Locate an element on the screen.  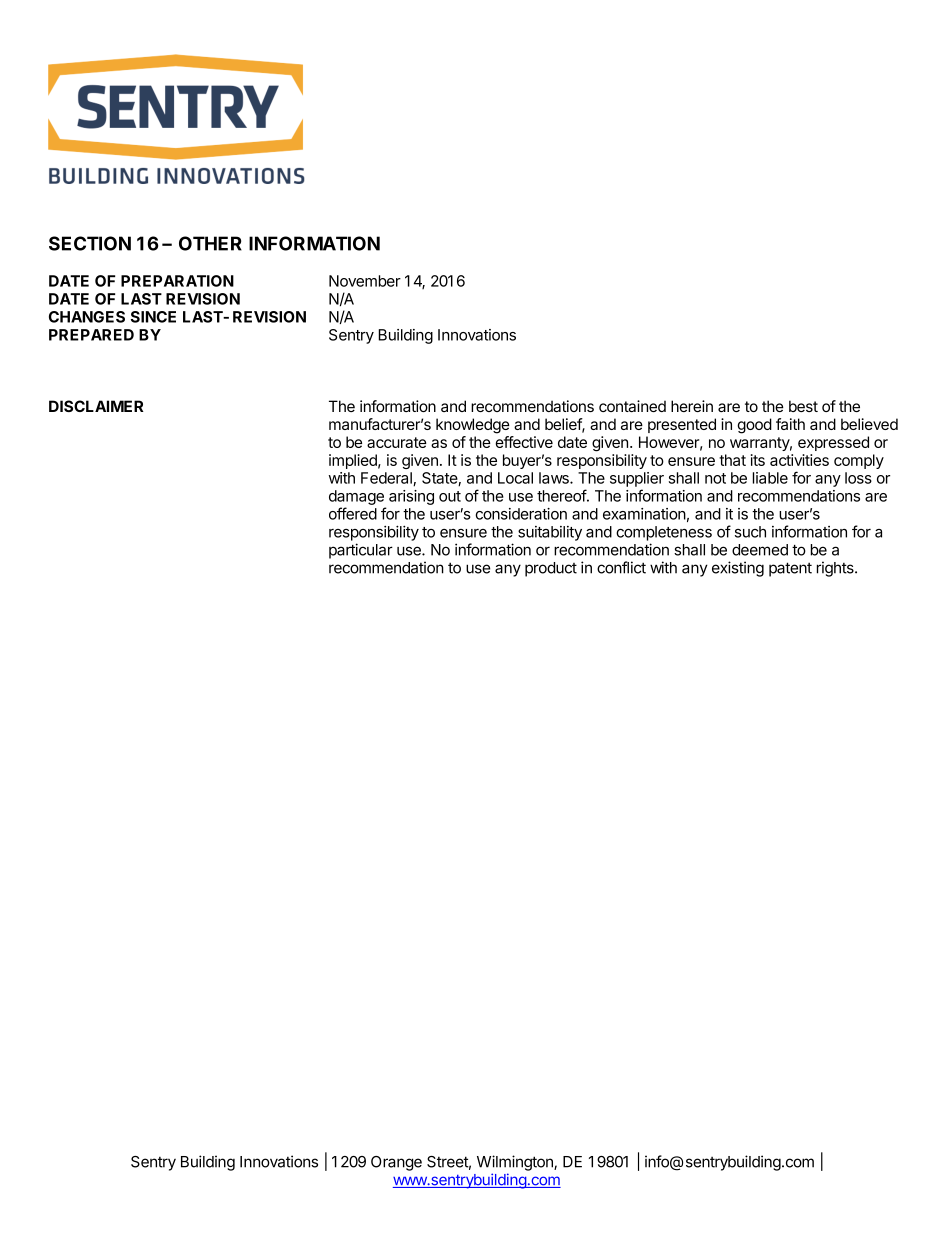
DISCLAIMER is located at coordinates (96, 406).
